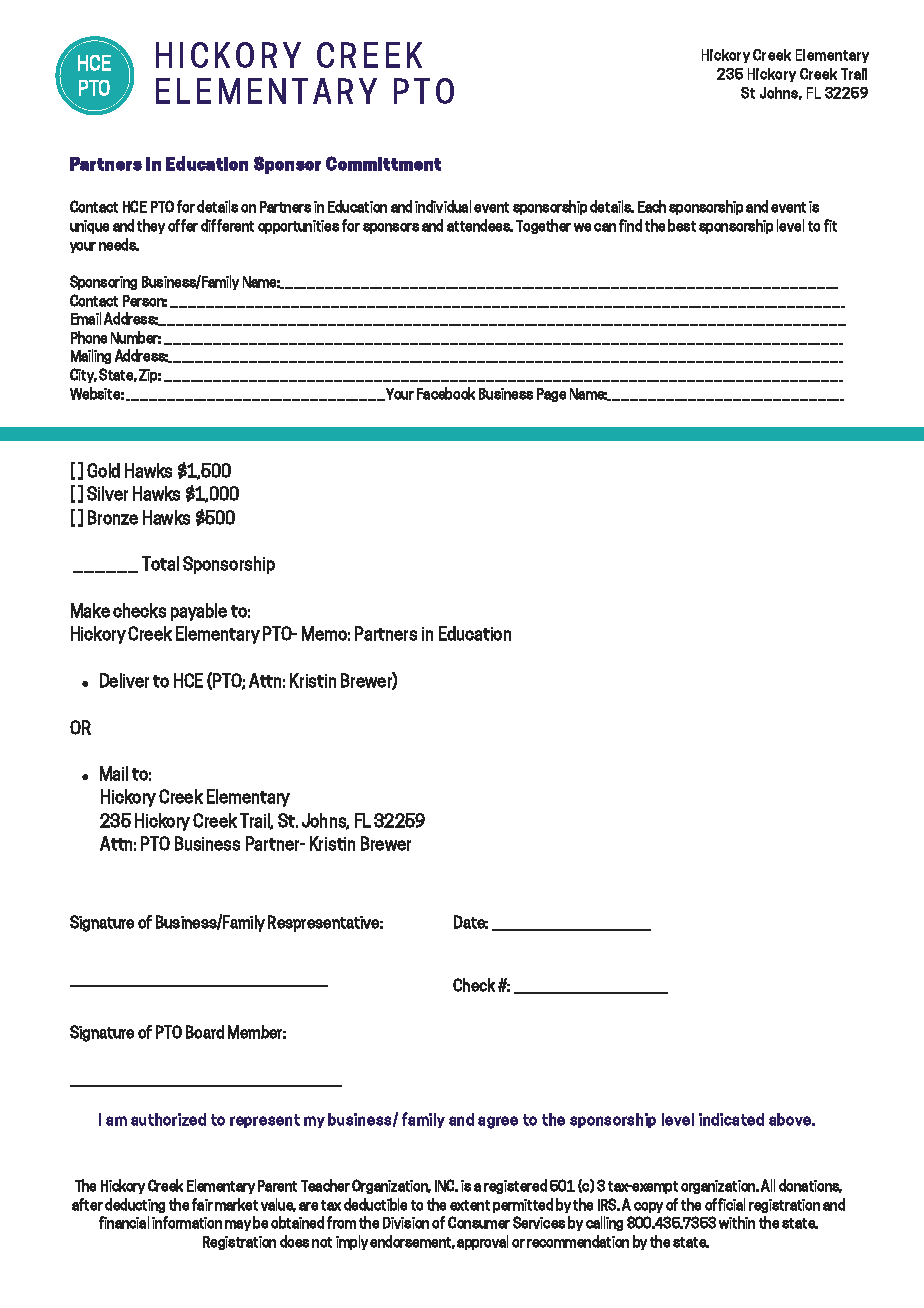 The width and height of the screenshot is (924, 1308). I want to click on Deliver, so click(124, 680).
